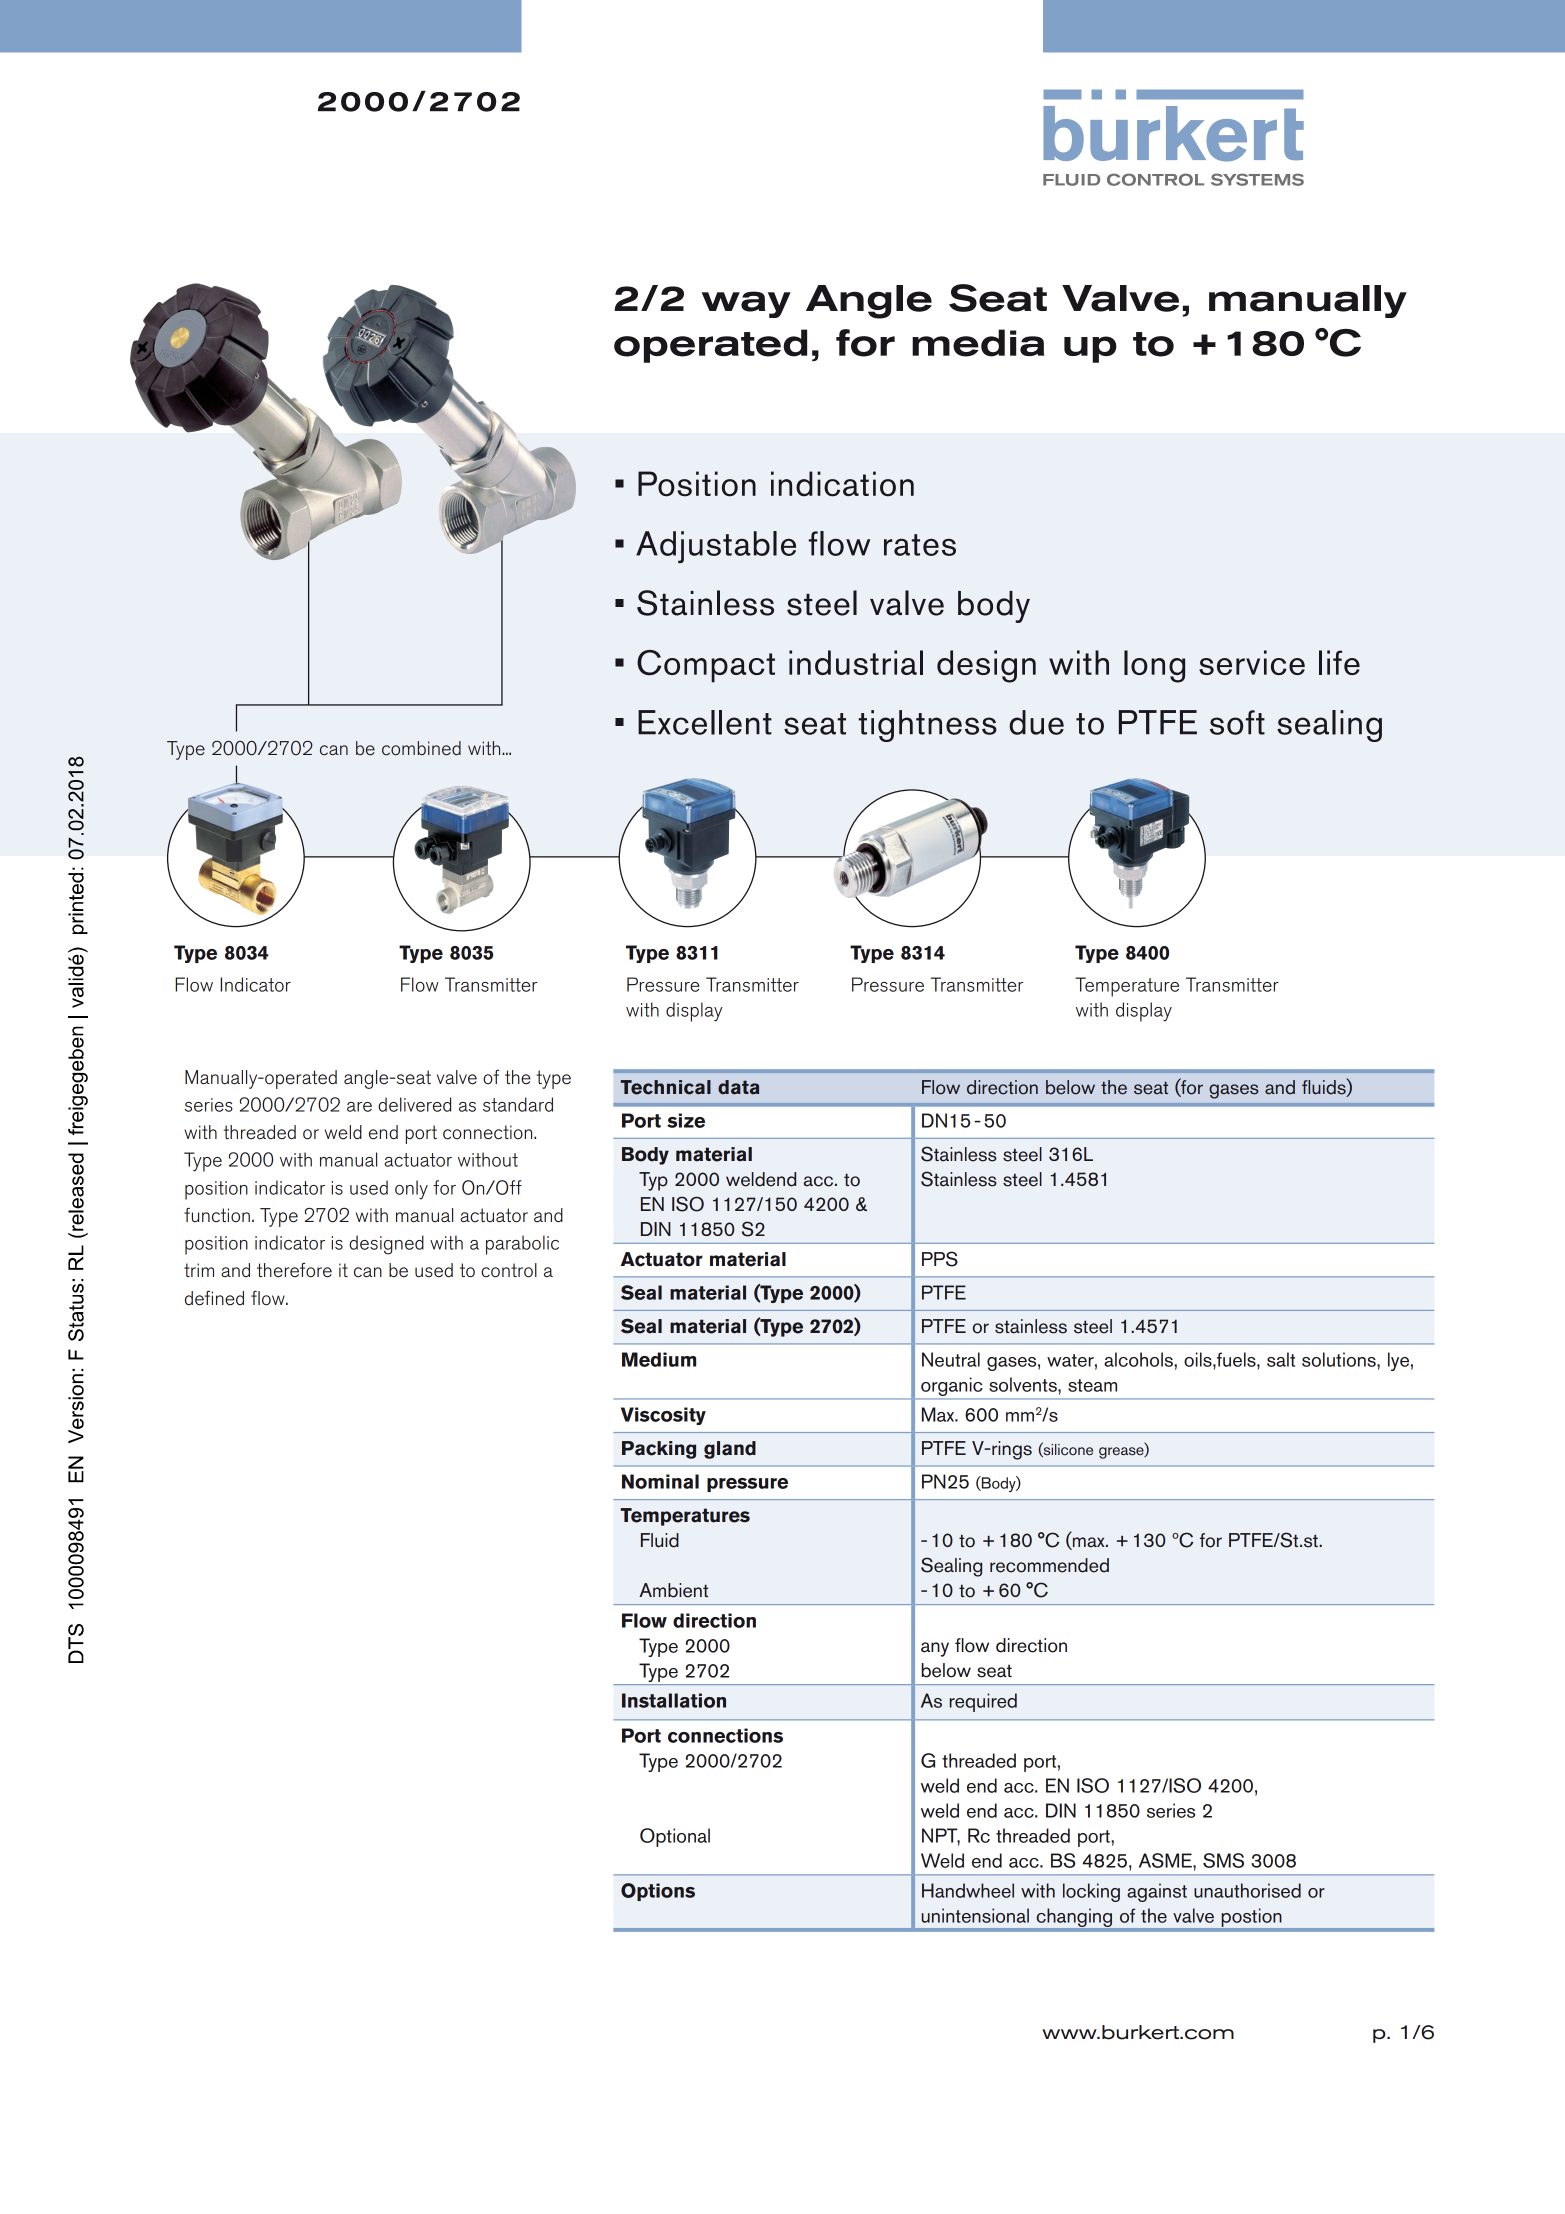 The height and width of the image is (2214, 1565). I want to click on Options, so click(658, 1892).
